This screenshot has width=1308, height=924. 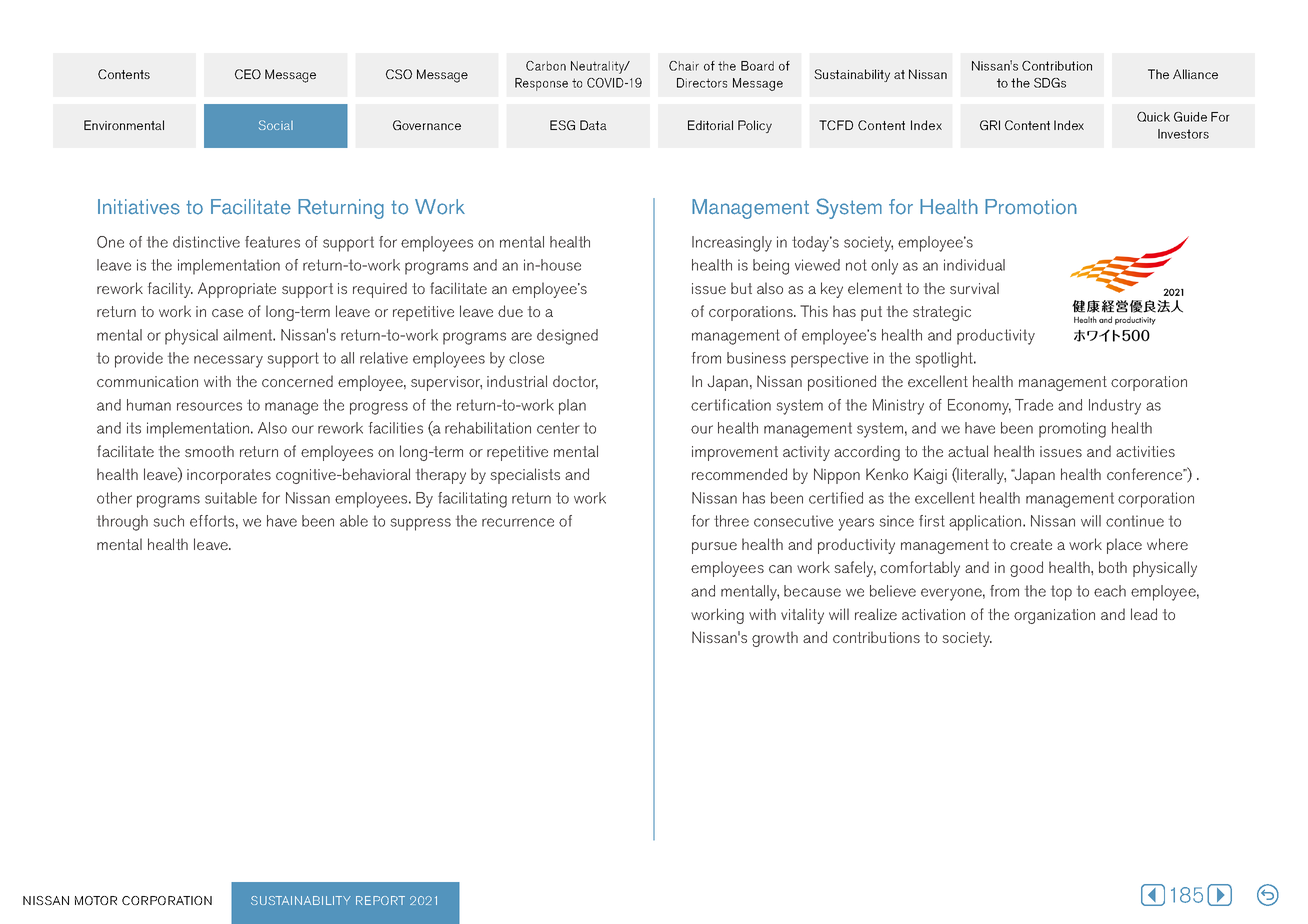 What do you see at coordinates (96, 900) in the screenshot?
I see `MOTOR` at bounding box center [96, 900].
